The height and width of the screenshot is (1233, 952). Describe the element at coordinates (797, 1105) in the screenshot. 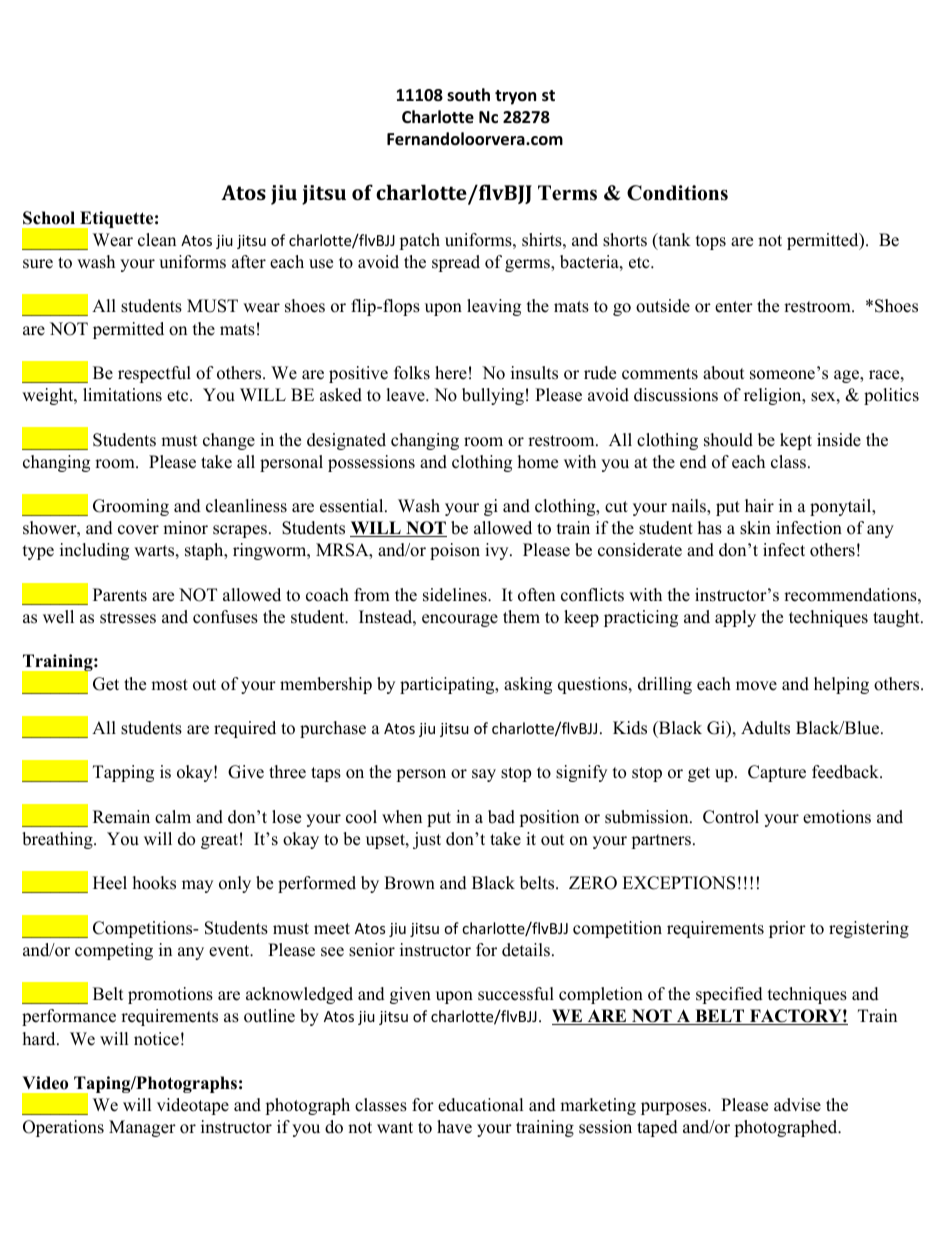

I see `advise` at that location.
